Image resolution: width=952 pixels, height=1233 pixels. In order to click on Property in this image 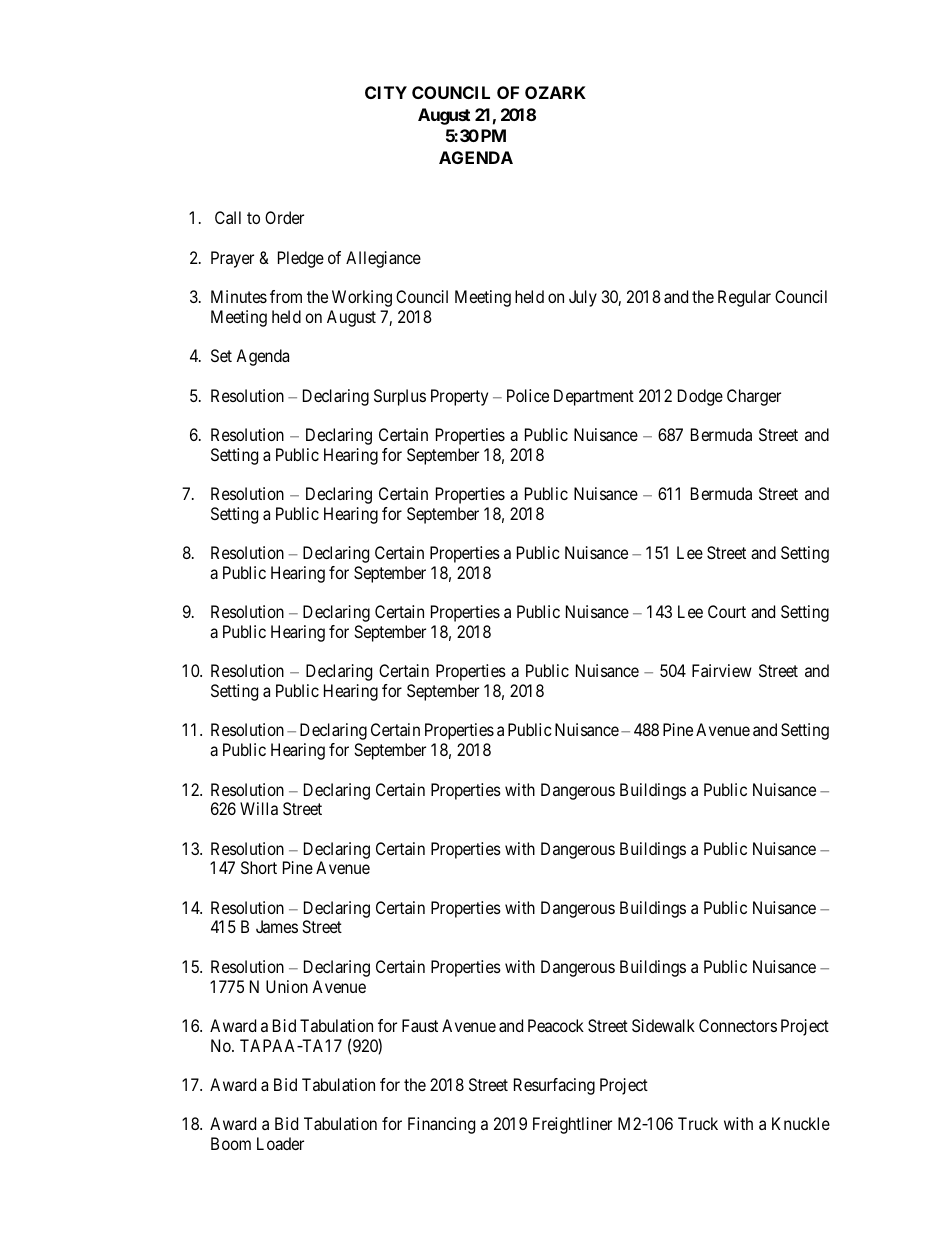, I will do `click(459, 397)`.
